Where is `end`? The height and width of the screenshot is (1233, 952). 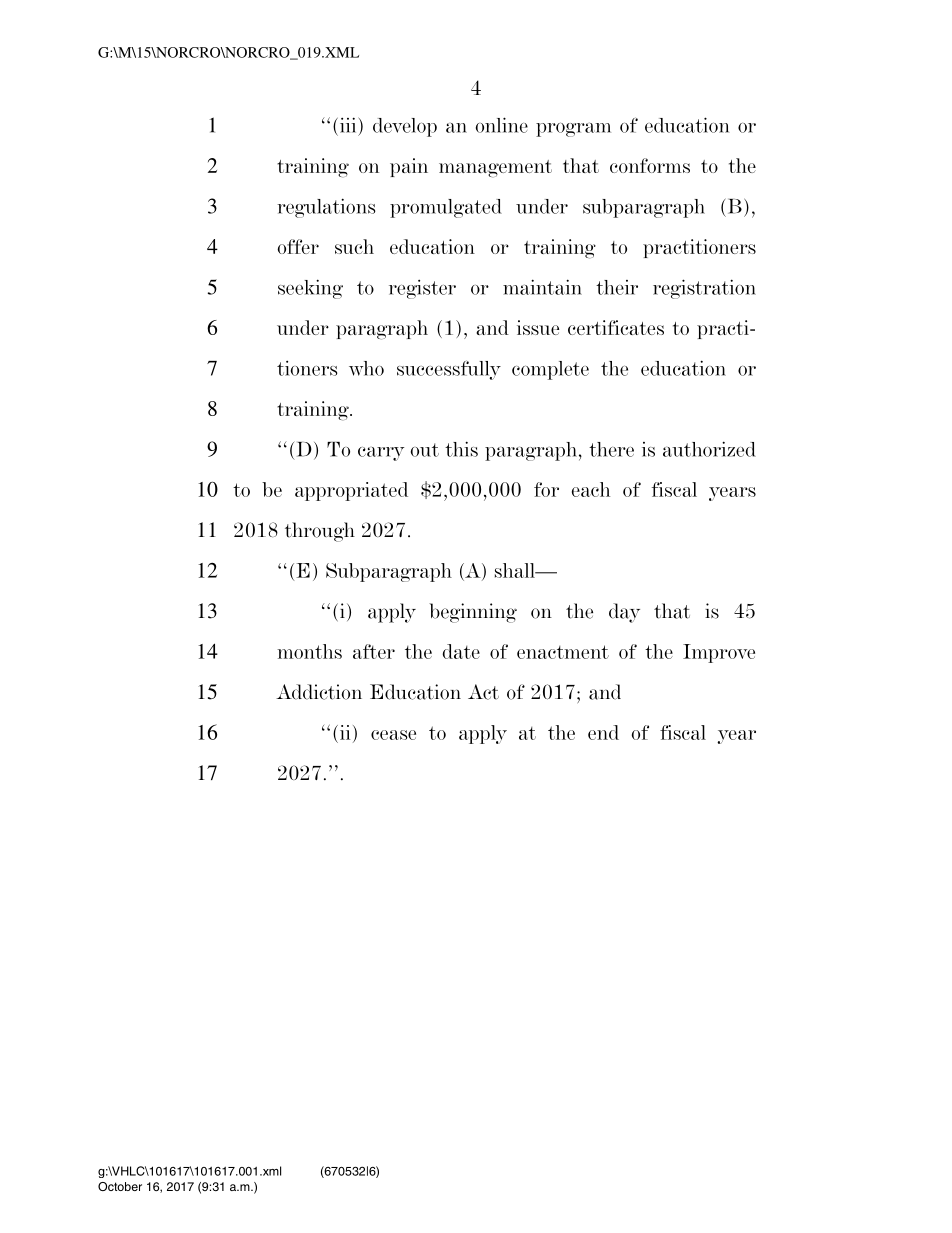 end is located at coordinates (603, 732).
